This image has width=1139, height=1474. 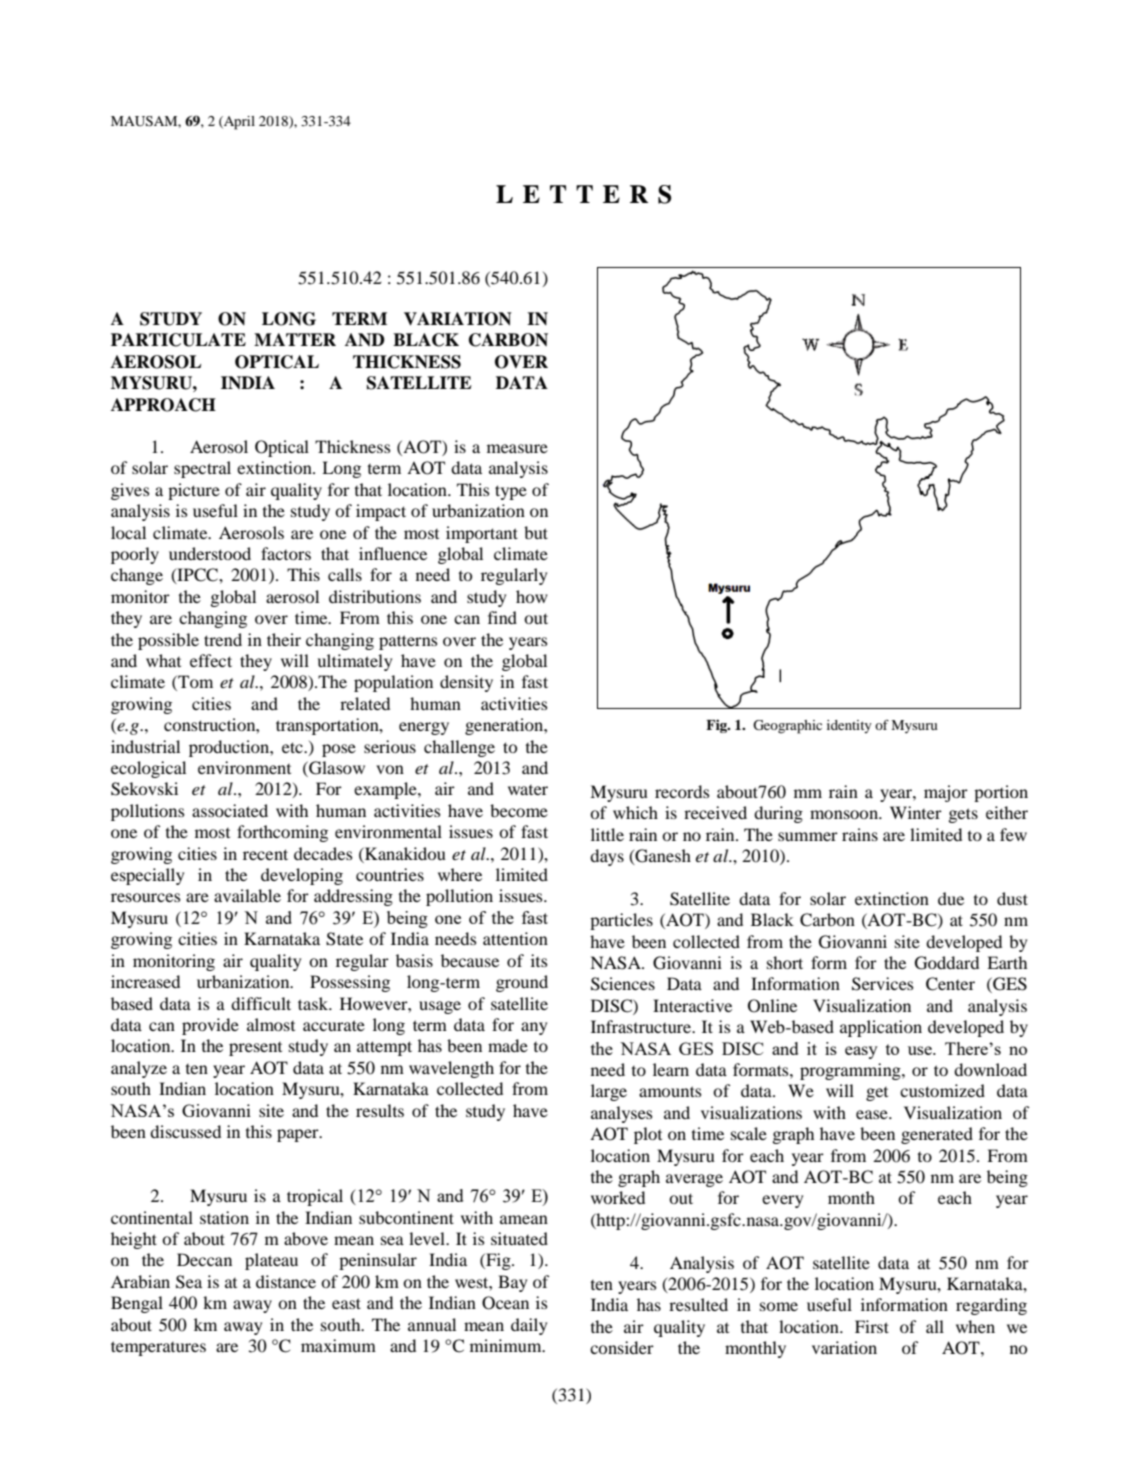 I want to click on distance, so click(x=286, y=1281).
